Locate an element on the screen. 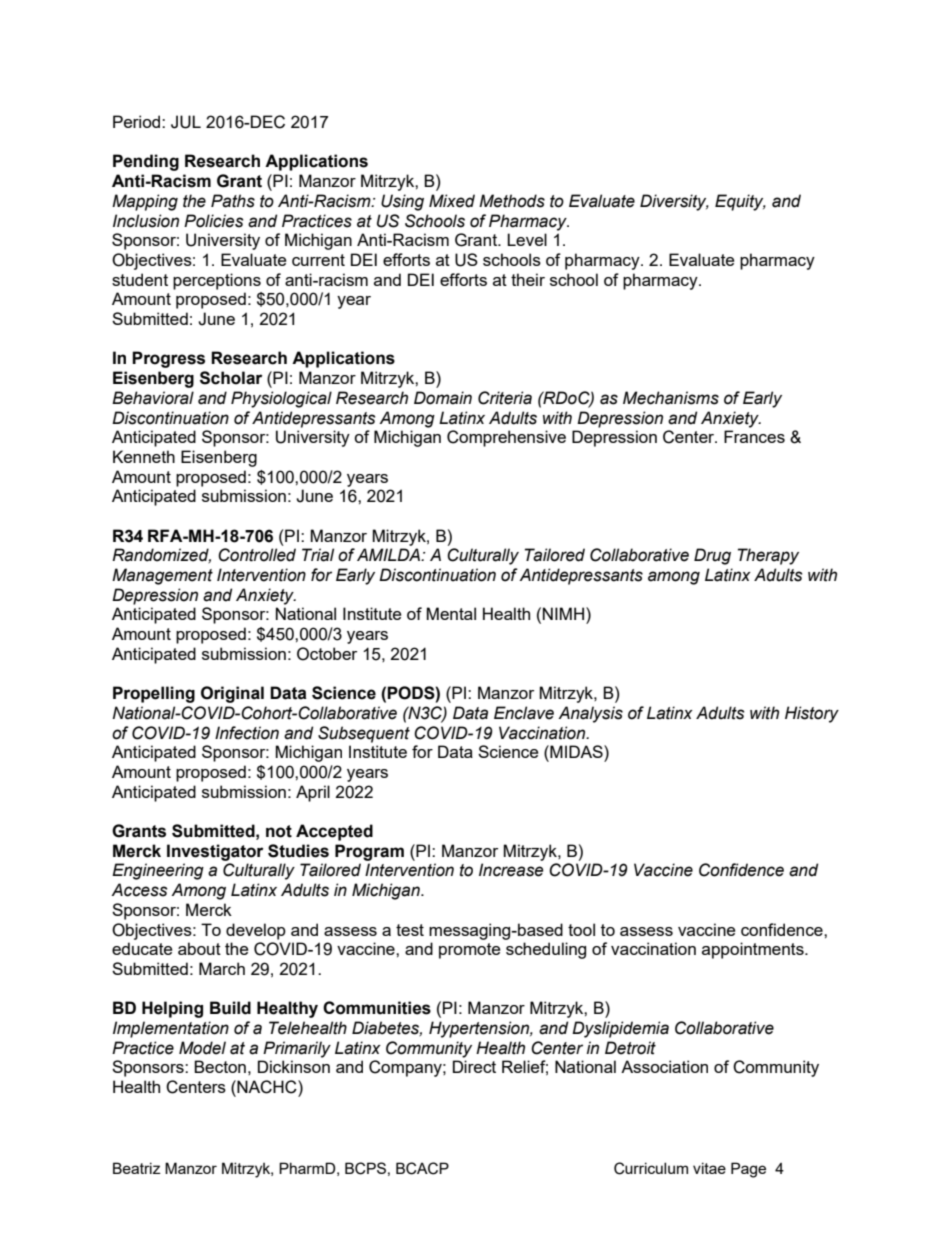  JUL is located at coordinates (186, 122).
